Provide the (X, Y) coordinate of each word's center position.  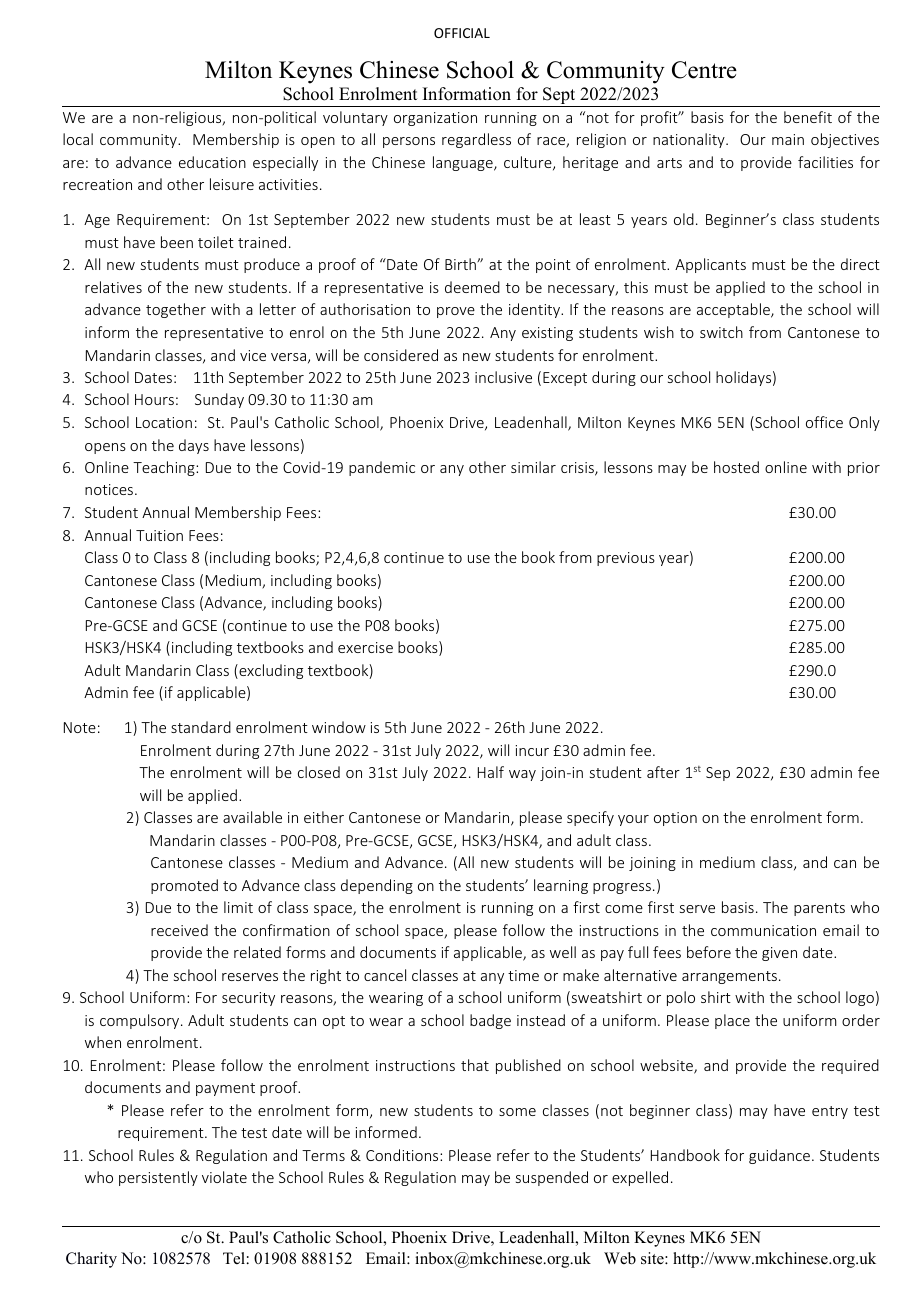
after (663, 772)
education (212, 162)
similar (533, 467)
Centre (704, 70)
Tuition (159, 535)
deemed (472, 287)
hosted (736, 467)
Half (491, 772)
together (176, 310)
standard (201, 727)
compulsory (141, 1021)
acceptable (734, 310)
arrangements (729, 977)
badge (490, 1021)
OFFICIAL (462, 33)
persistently (158, 1178)
